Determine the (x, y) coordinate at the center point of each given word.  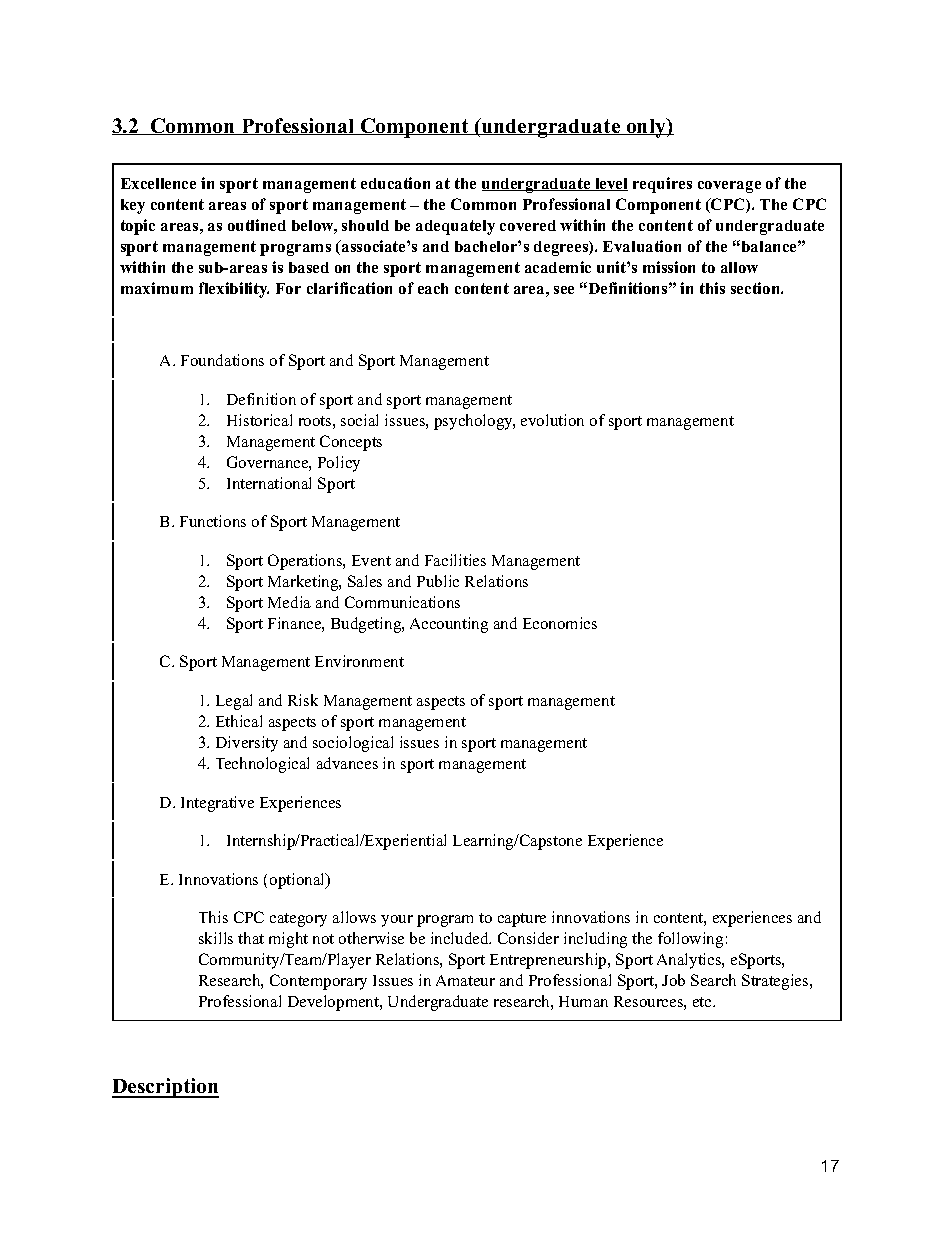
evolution (552, 420)
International (269, 483)
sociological (353, 744)
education (395, 183)
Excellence (158, 183)
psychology (474, 422)
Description (165, 1088)
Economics (560, 623)
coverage (729, 187)
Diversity (247, 744)
